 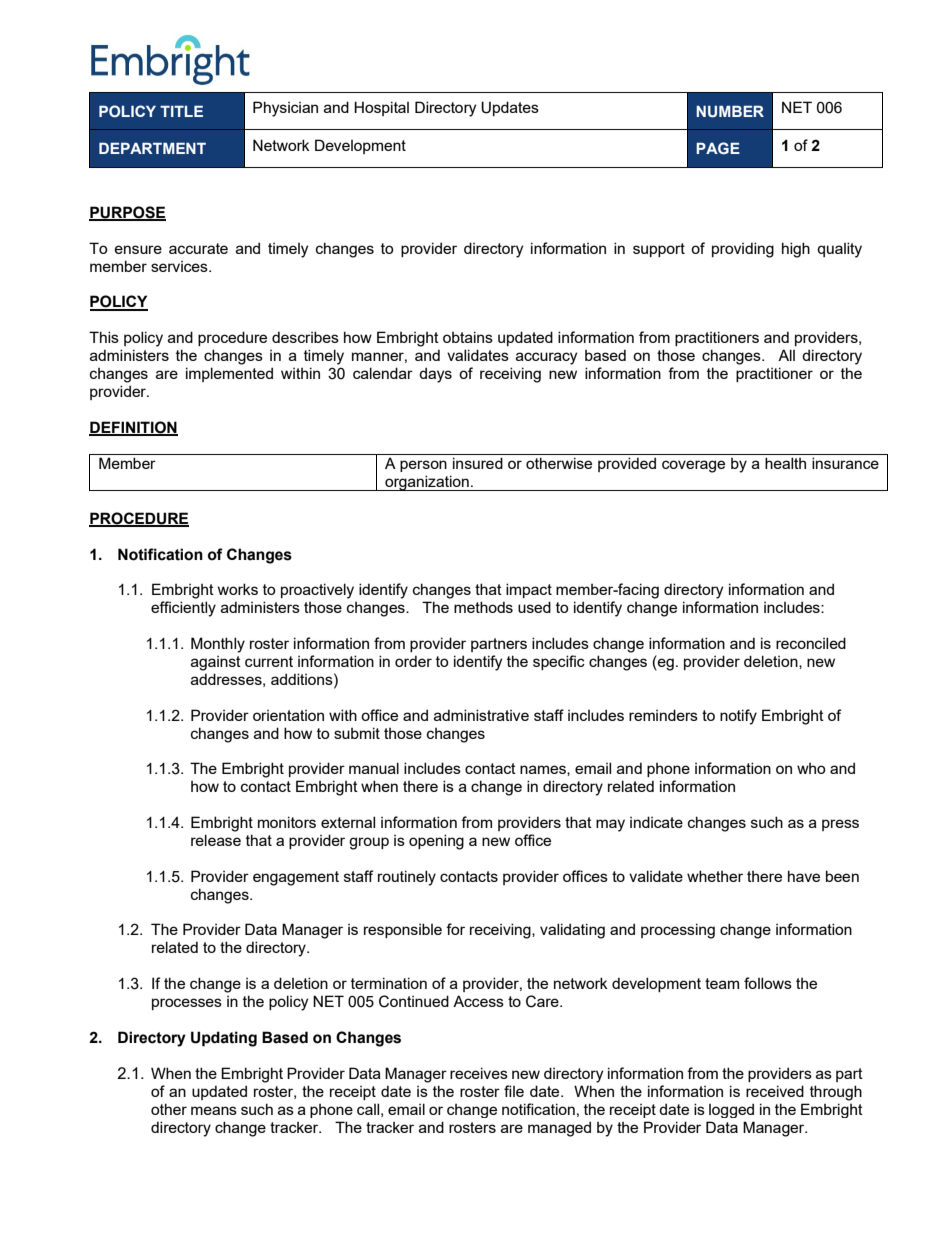 What do you see at coordinates (785, 463) in the screenshot?
I see `health` at bounding box center [785, 463].
